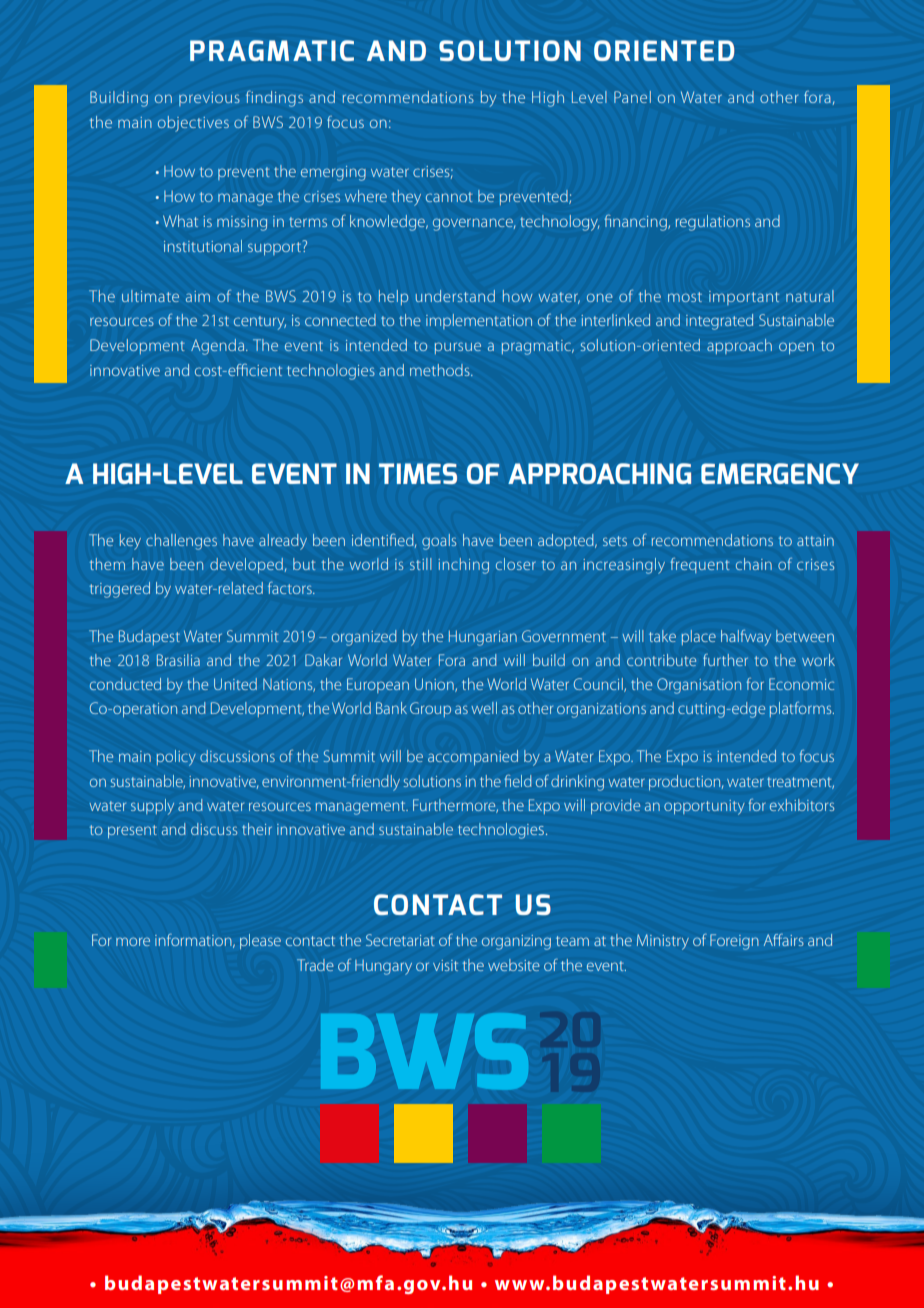 This screenshot has width=924, height=1308. Describe the element at coordinates (754, 564) in the screenshot. I see `chain` at that location.
